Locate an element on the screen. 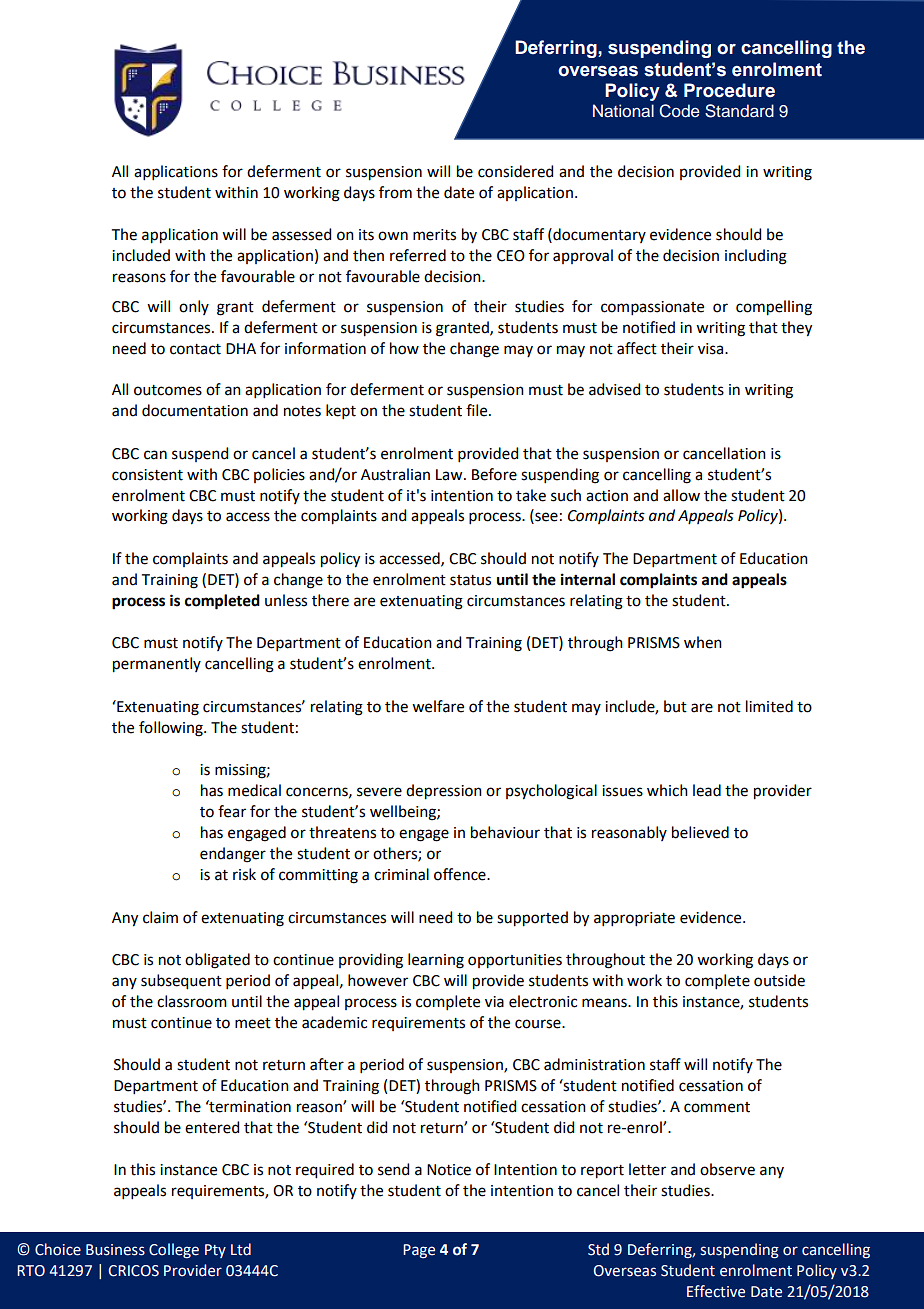 Image resolution: width=924 pixels, height=1309 pixels. permanently is located at coordinates (157, 665).
